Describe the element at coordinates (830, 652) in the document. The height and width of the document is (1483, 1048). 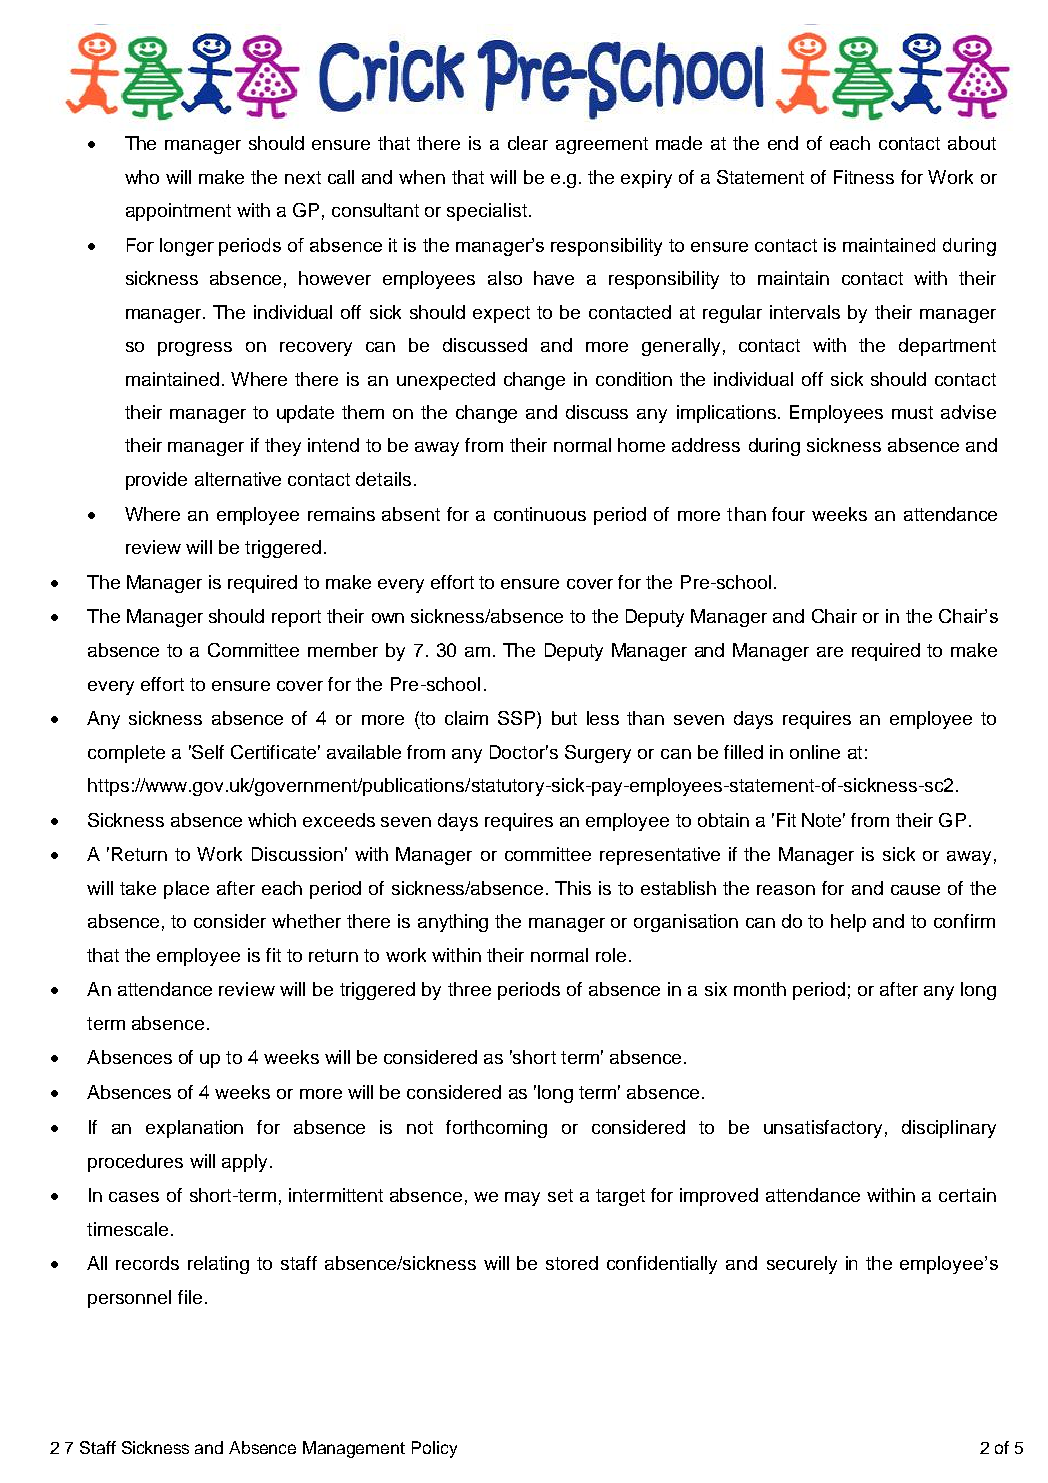
I see `are` at that location.
